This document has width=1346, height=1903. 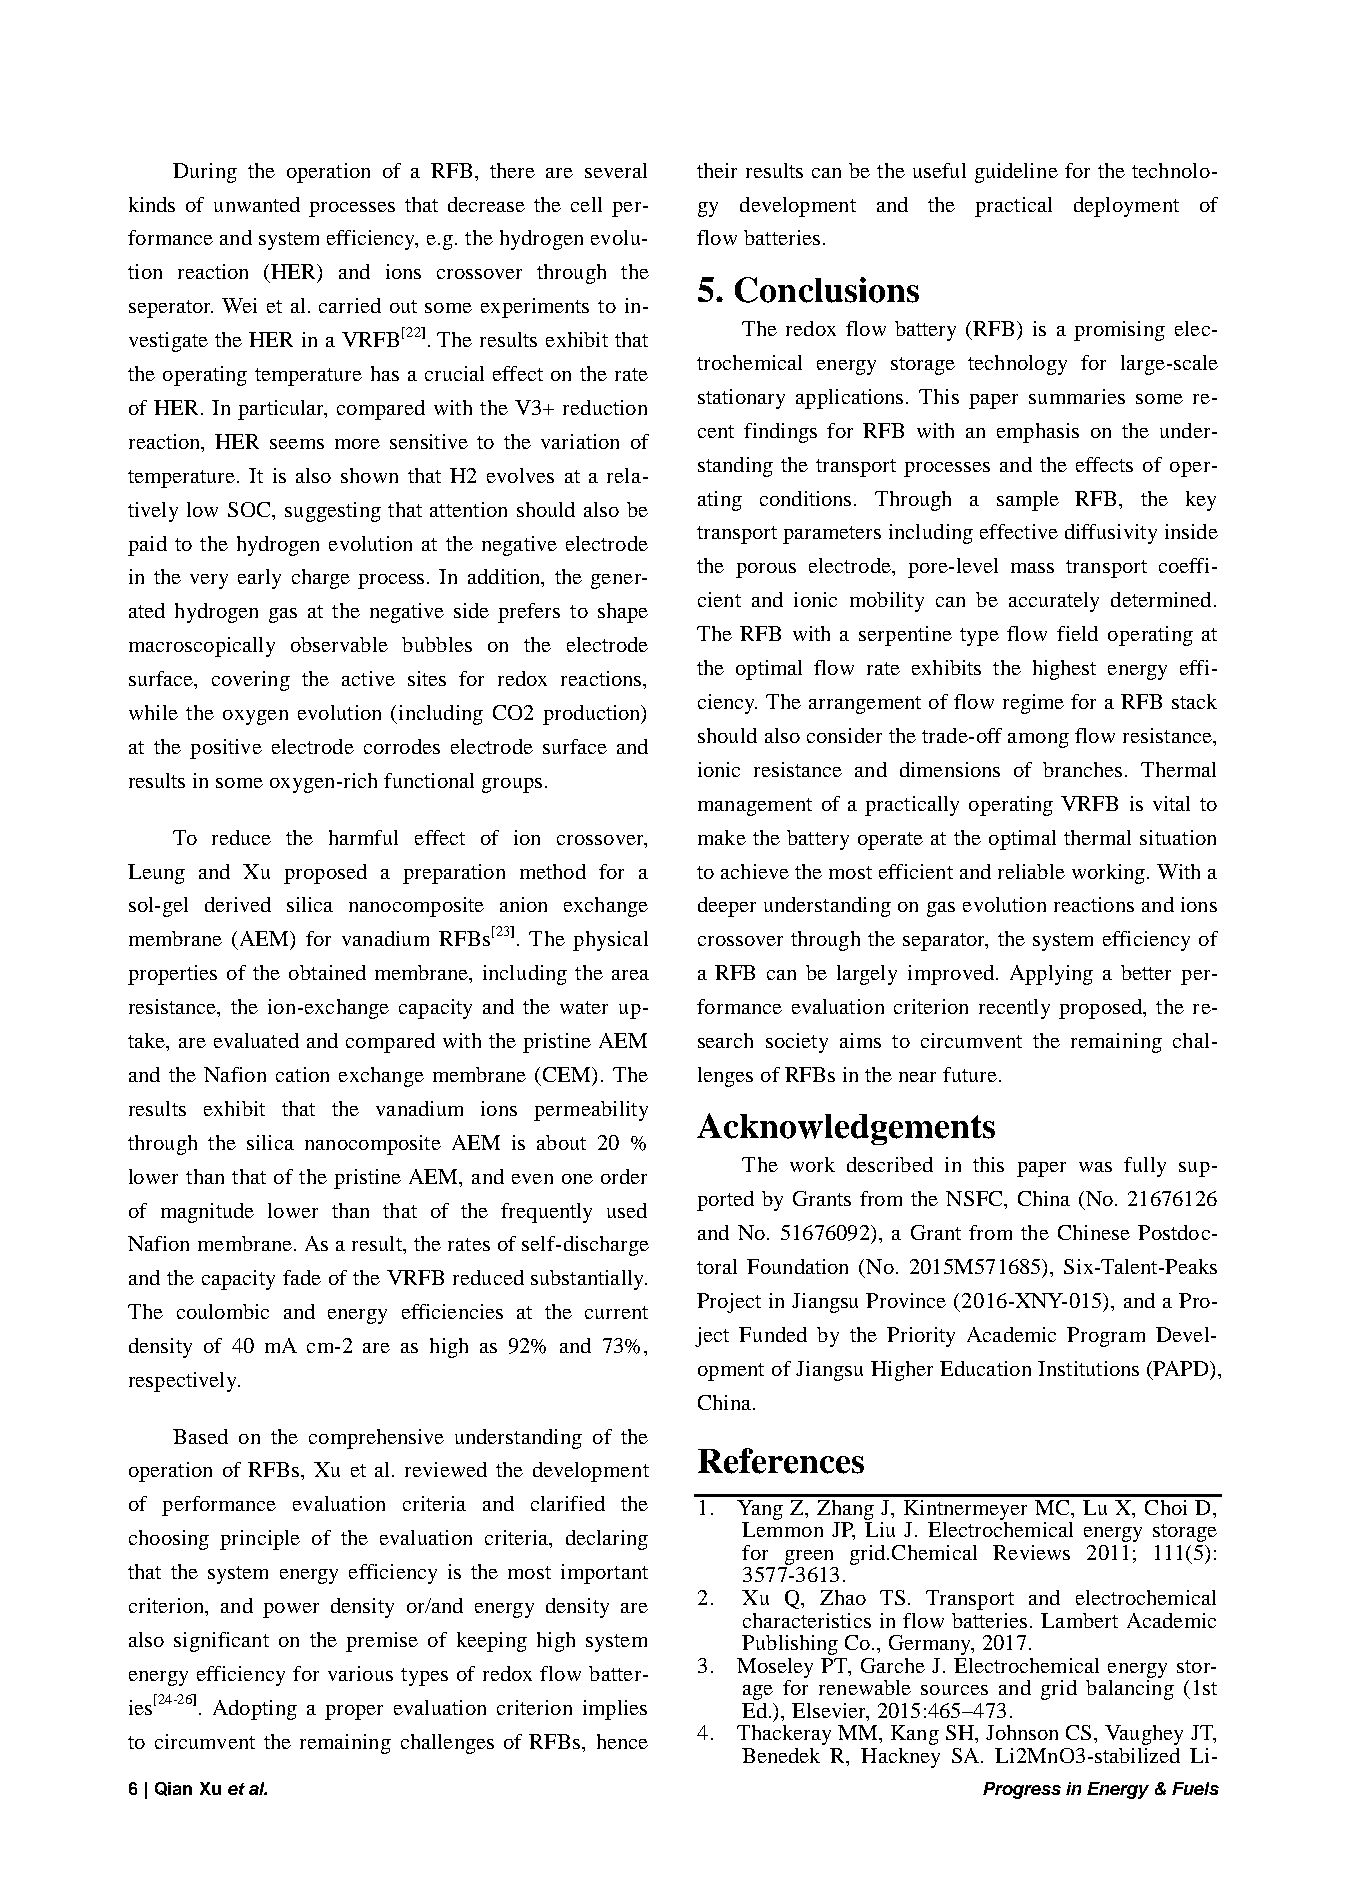 What do you see at coordinates (1051, 975) in the document?
I see `Applying` at bounding box center [1051, 975].
